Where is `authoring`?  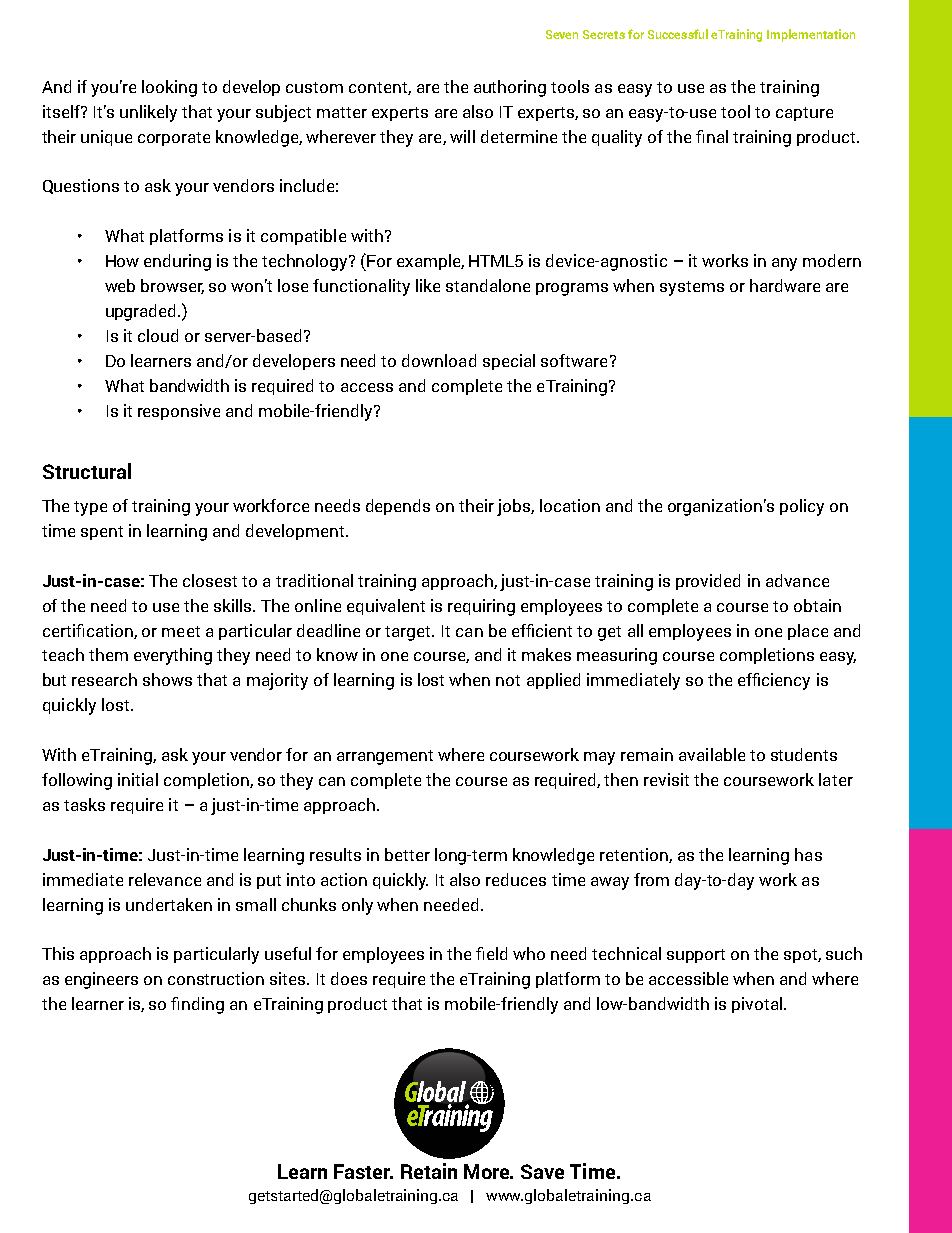
authoring is located at coordinates (510, 88).
